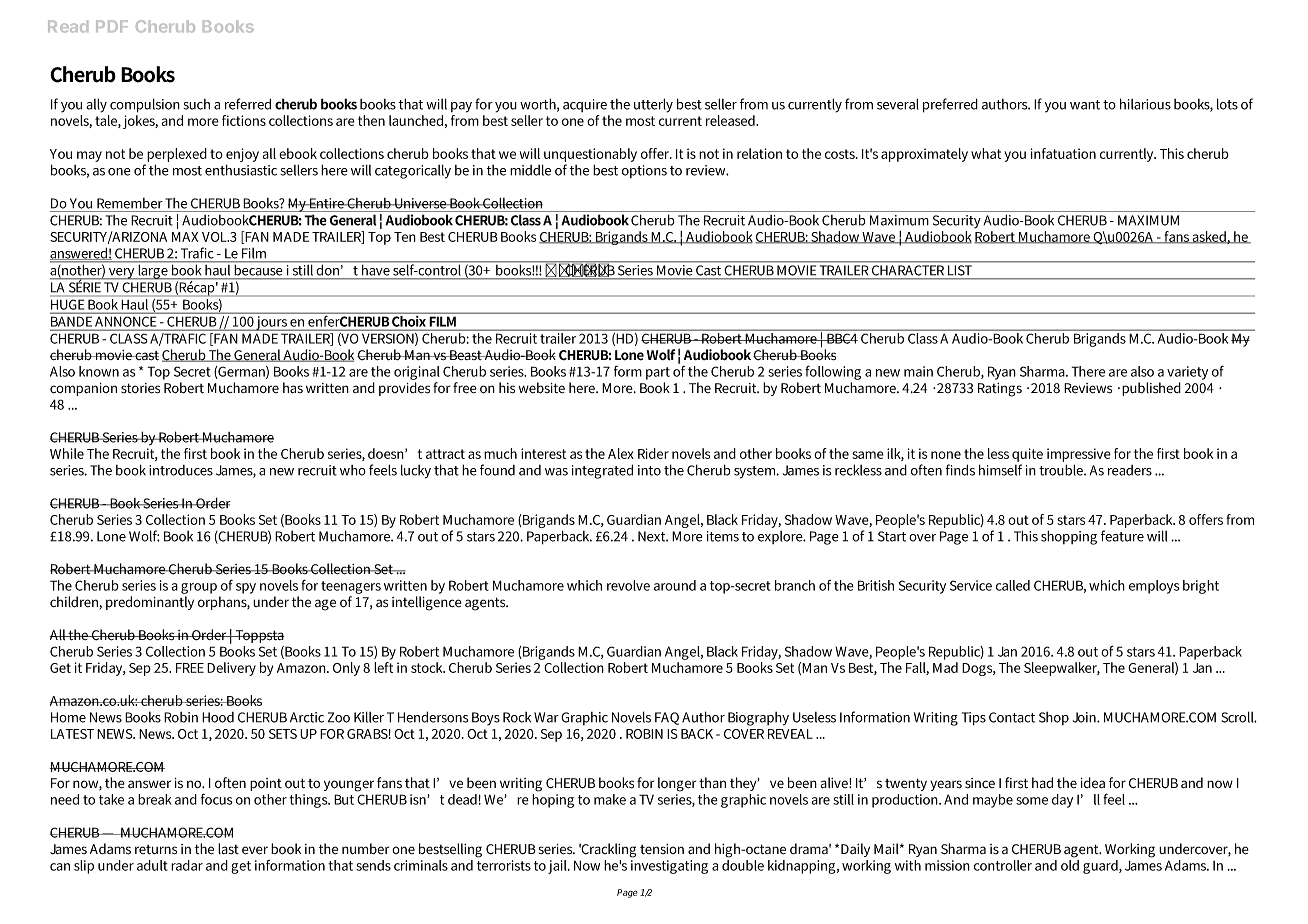 This screenshot has height=924, width=1308. Describe the element at coordinates (1187, 373) in the screenshot. I see `variety` at that location.
